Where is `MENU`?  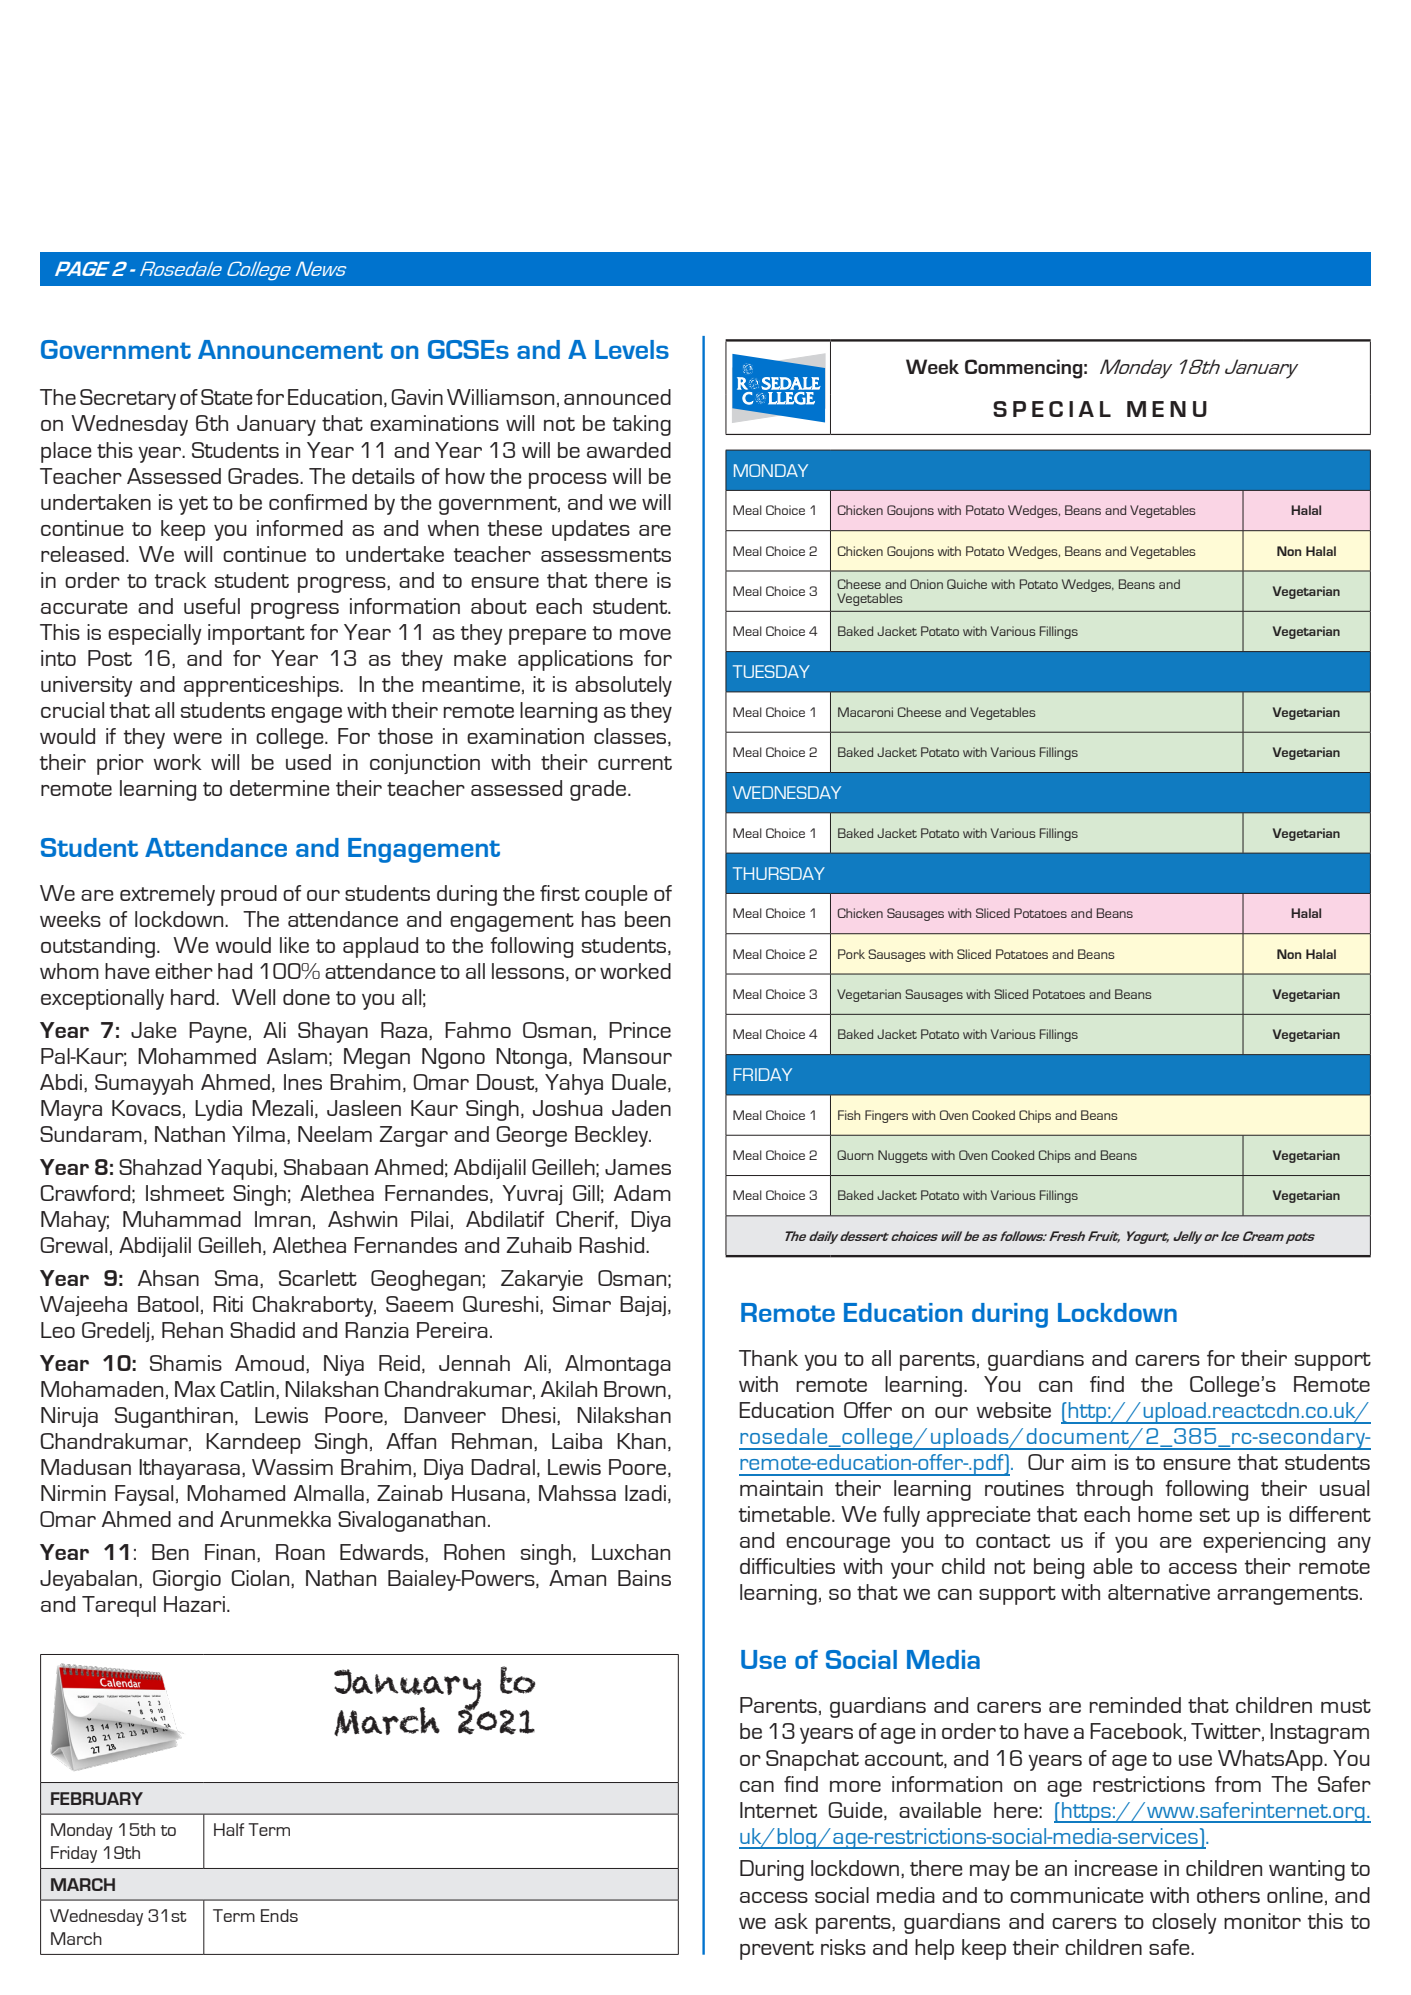
MENU is located at coordinates (1167, 409).
